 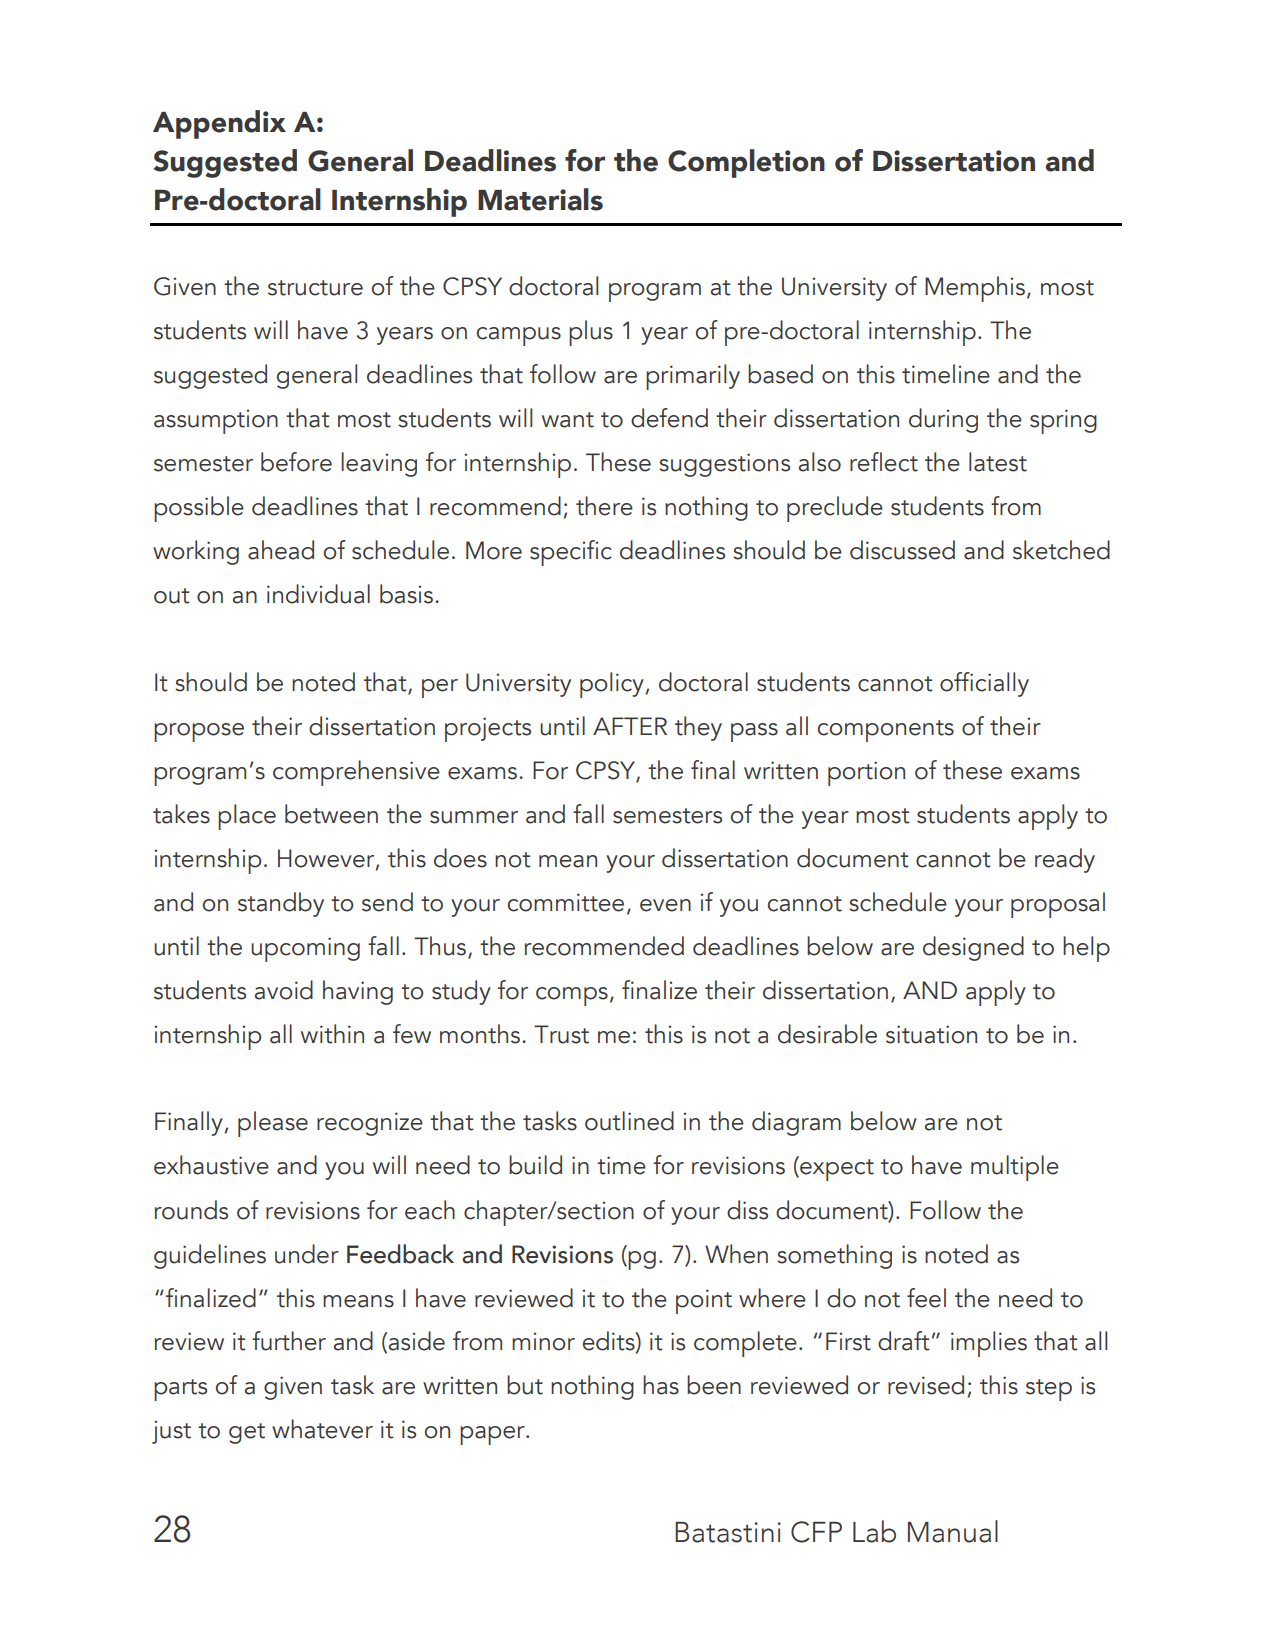 I want to click on Memphis, so click(x=975, y=289).
